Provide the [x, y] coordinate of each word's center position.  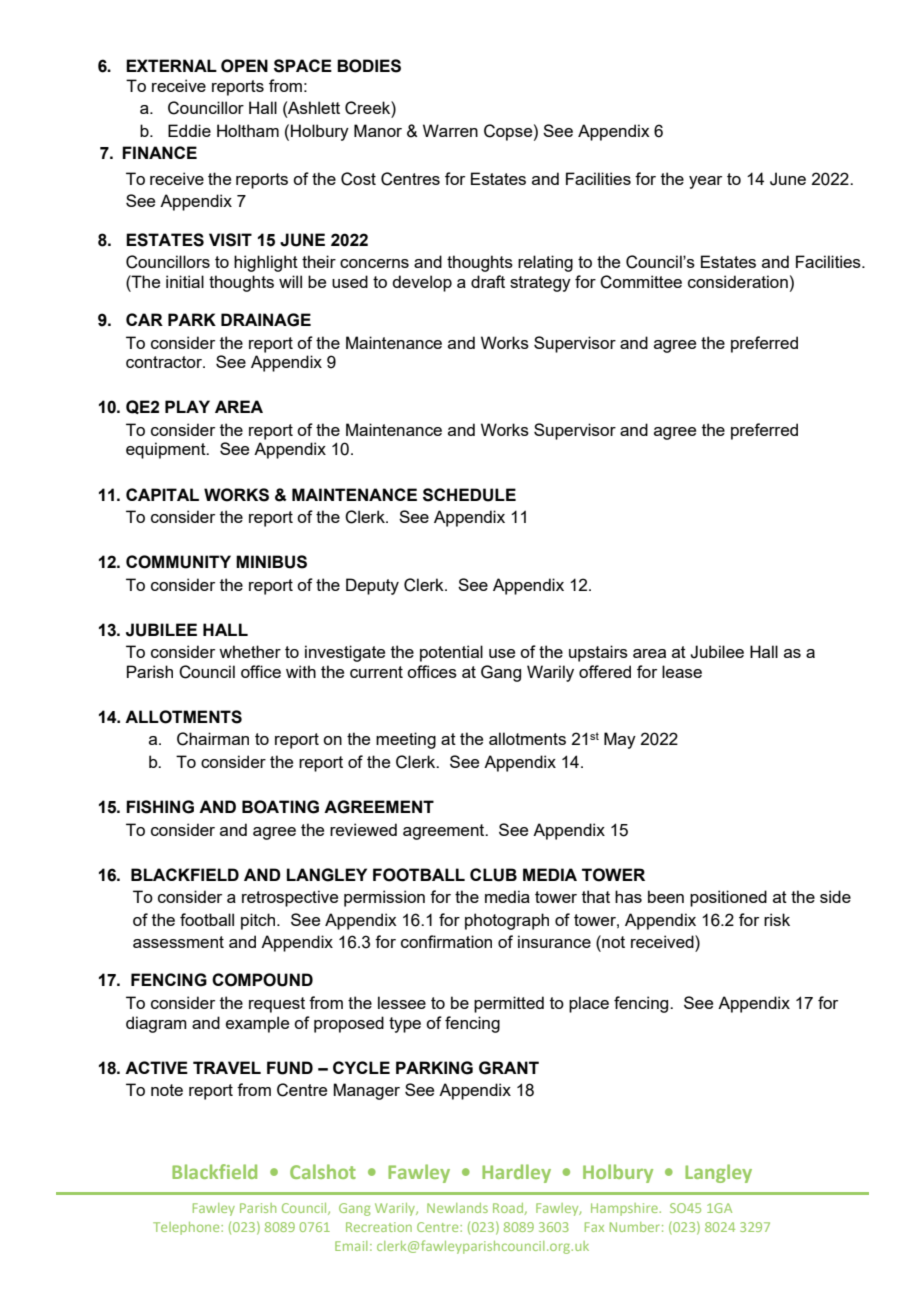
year [705, 182]
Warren [450, 130]
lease [682, 671]
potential [451, 653]
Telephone [187, 1228]
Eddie [189, 130]
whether [250, 651]
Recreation [379, 1227]
